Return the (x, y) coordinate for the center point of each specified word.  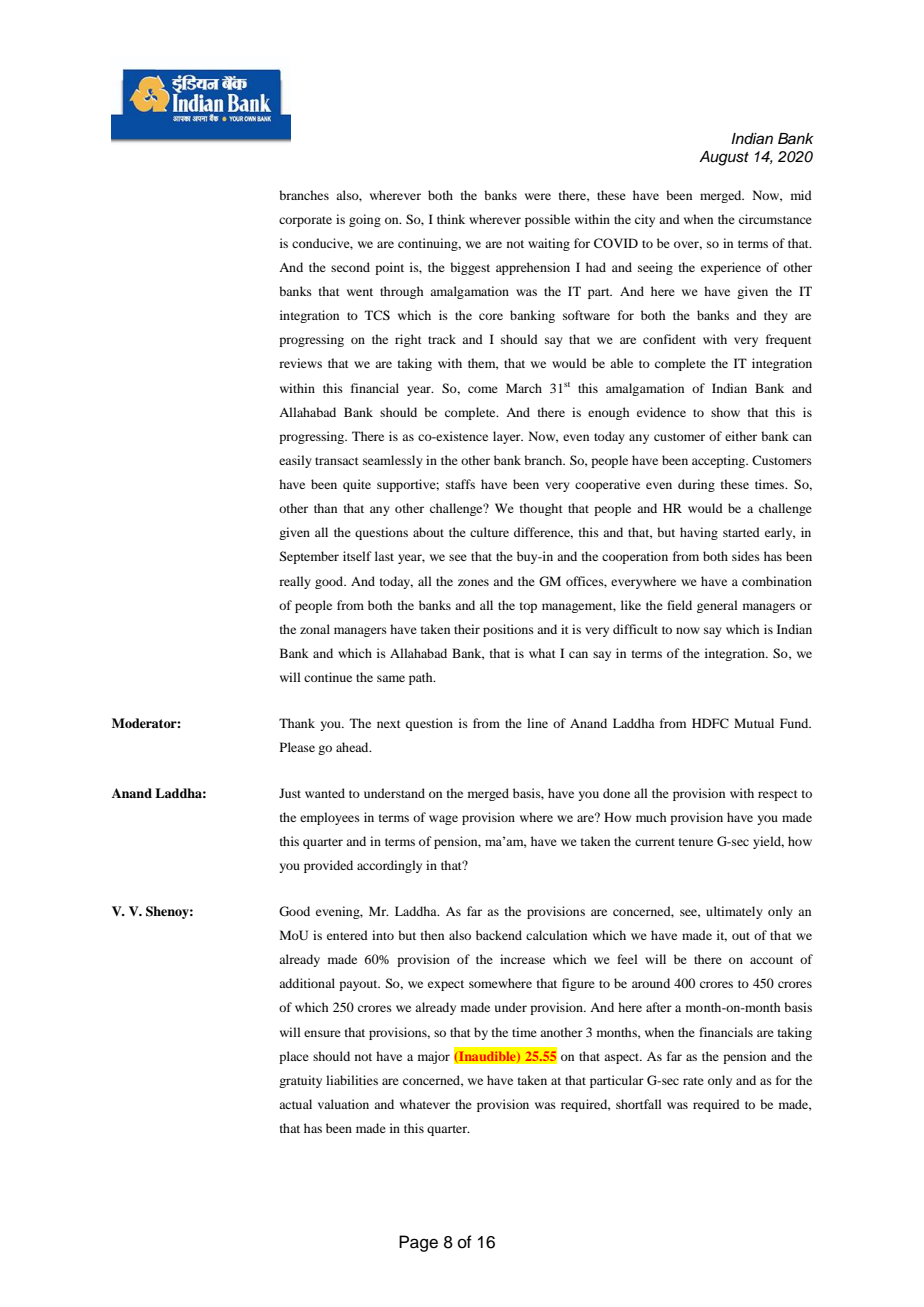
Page (418, 1243)
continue (328, 677)
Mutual (754, 723)
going (365, 220)
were (538, 196)
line (537, 723)
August (724, 158)
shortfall (639, 1104)
